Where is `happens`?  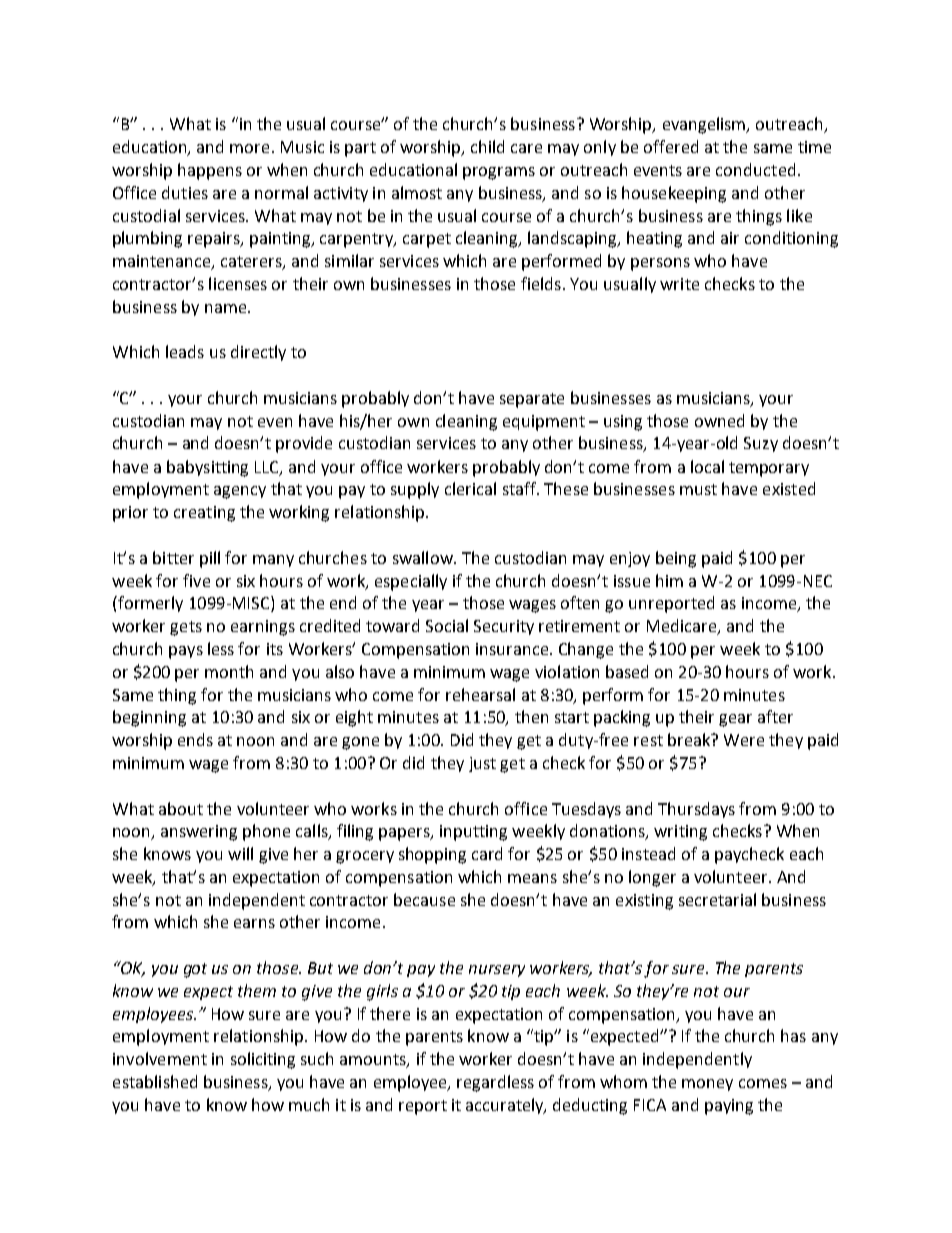
happens is located at coordinates (210, 171).
